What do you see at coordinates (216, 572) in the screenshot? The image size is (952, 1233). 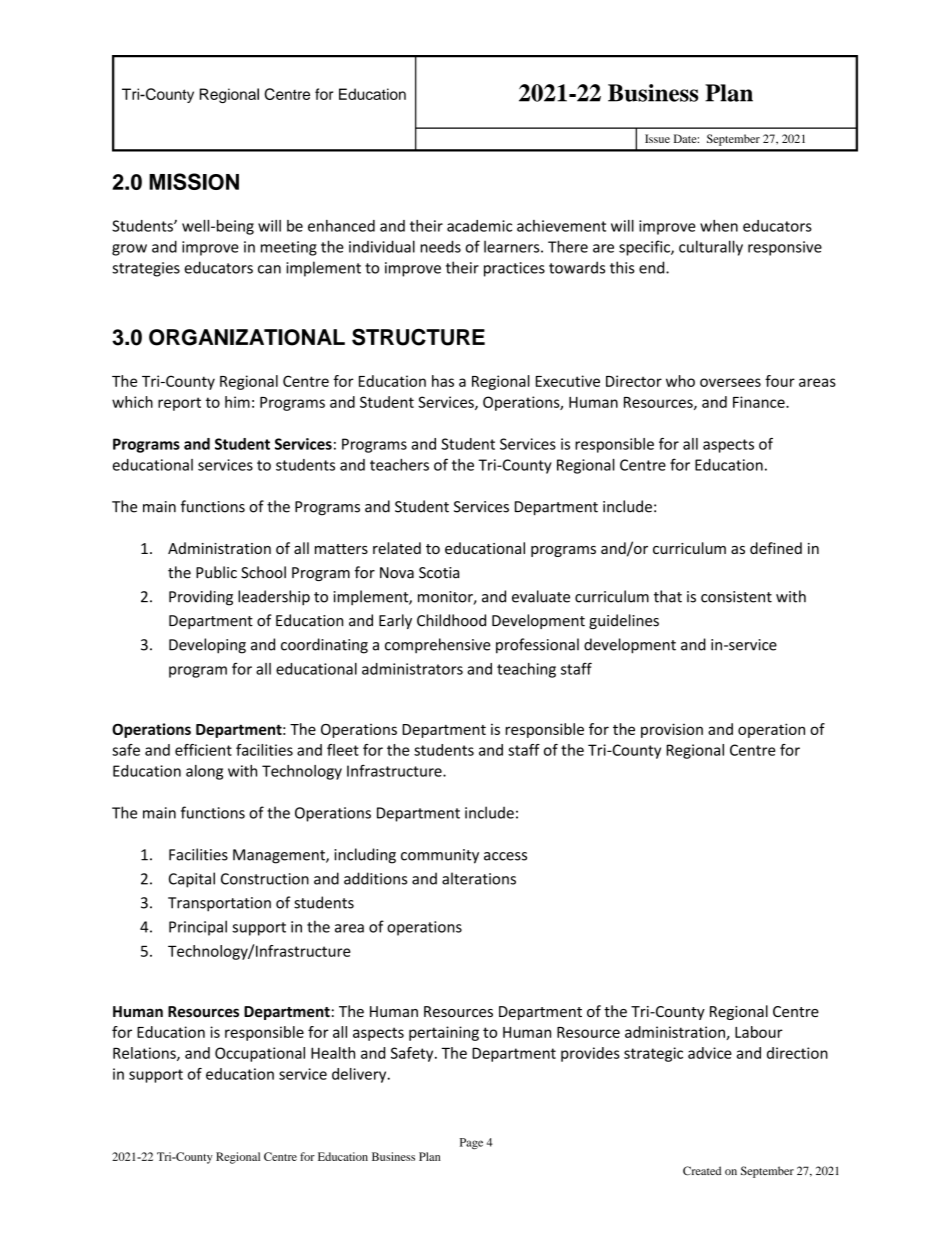 I see `Public` at bounding box center [216, 572].
